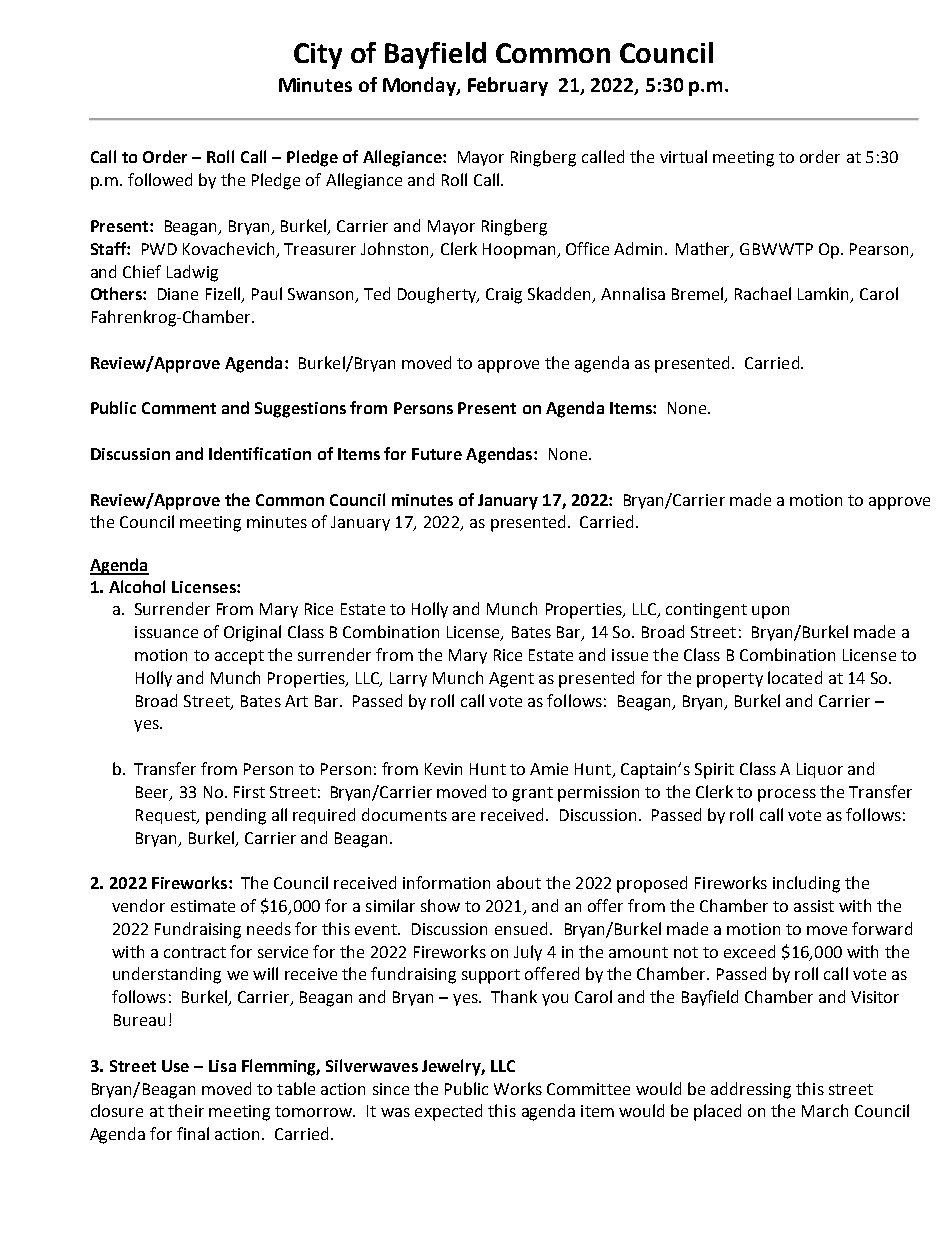 The image size is (952, 1233). What do you see at coordinates (504, 296) in the image?
I see `Craig` at bounding box center [504, 296].
